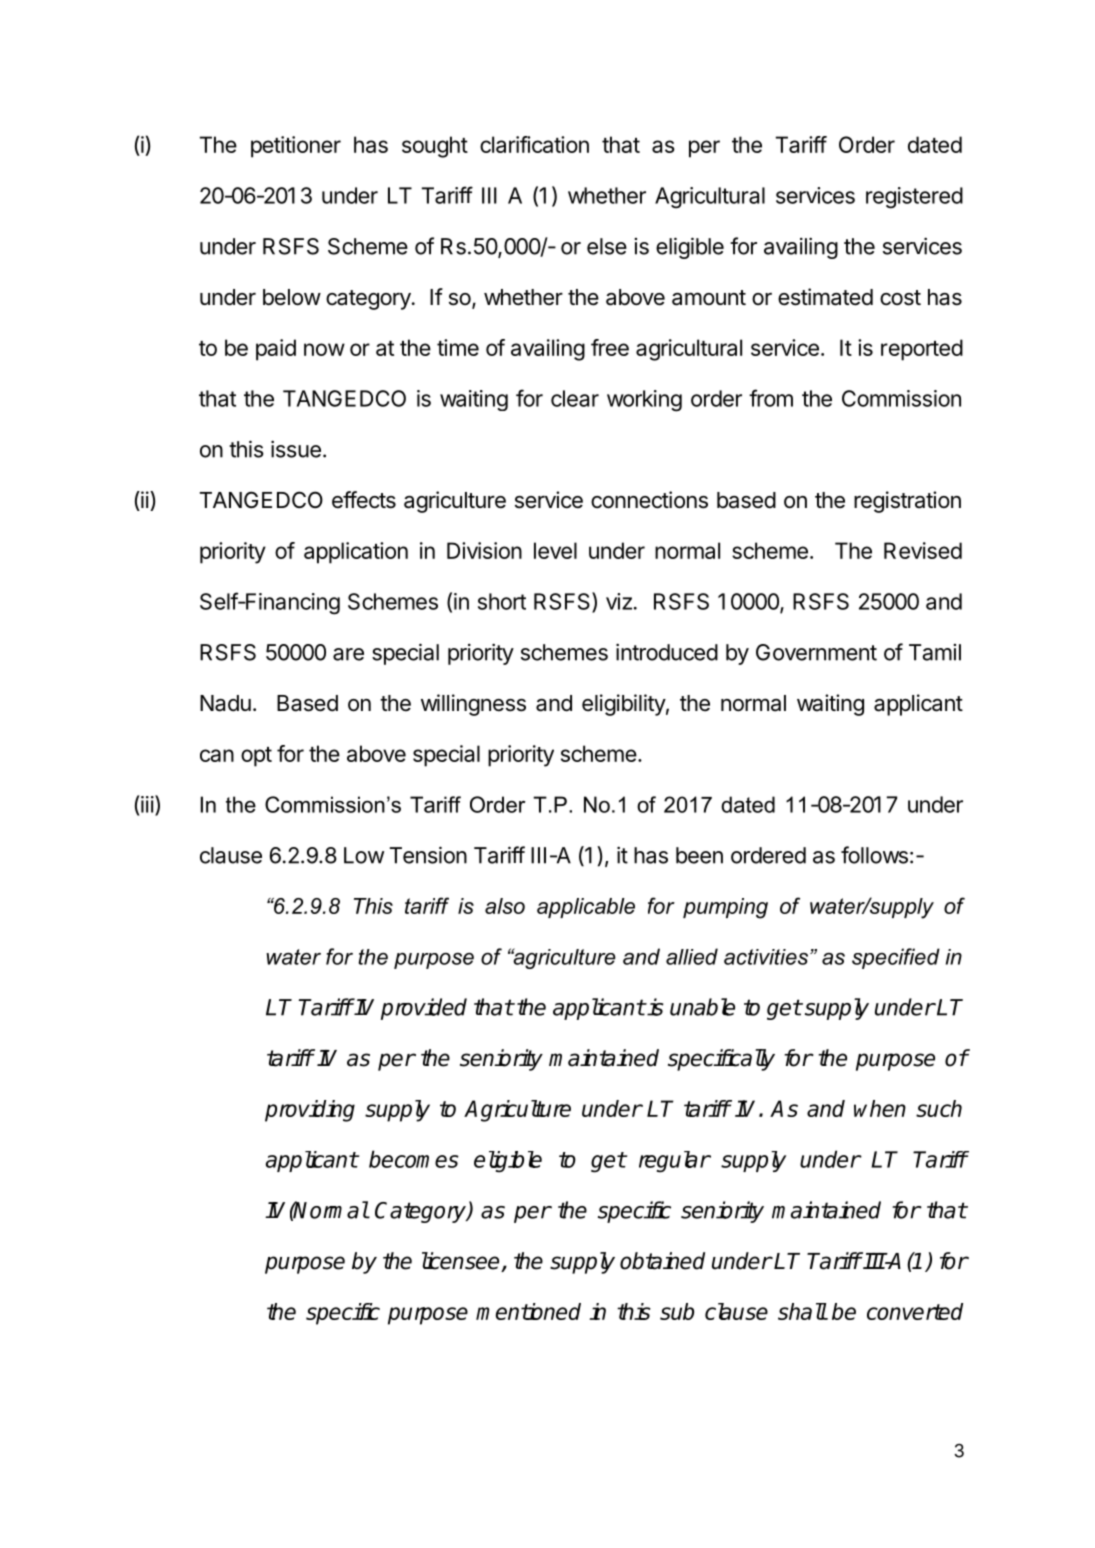 The image size is (1095, 1548). I want to click on opt, so click(256, 757).
